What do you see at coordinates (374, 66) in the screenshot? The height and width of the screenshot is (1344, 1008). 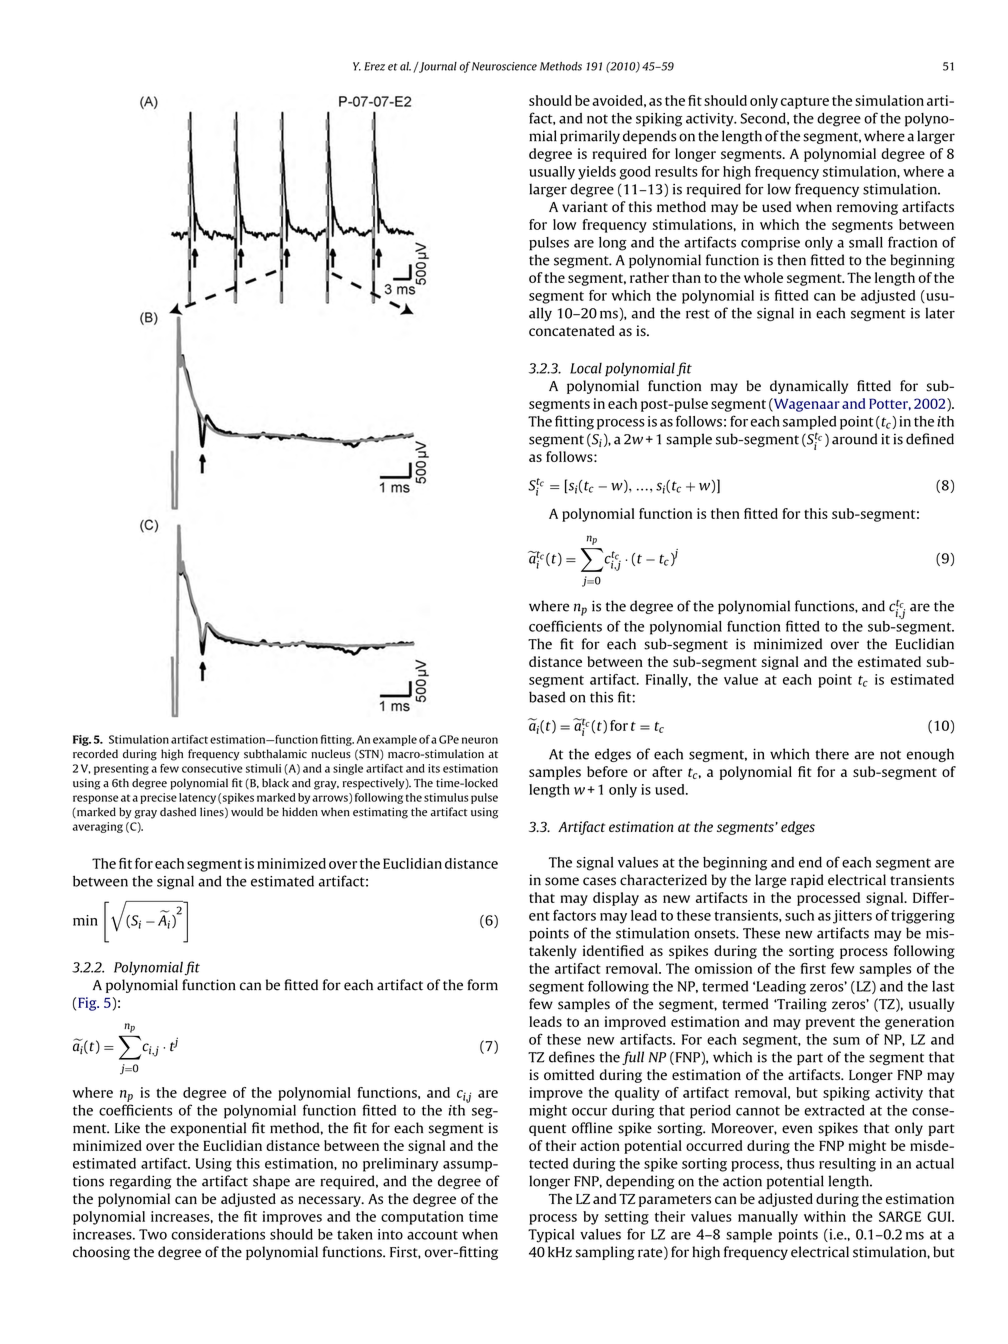 I see `Erez` at bounding box center [374, 66].
